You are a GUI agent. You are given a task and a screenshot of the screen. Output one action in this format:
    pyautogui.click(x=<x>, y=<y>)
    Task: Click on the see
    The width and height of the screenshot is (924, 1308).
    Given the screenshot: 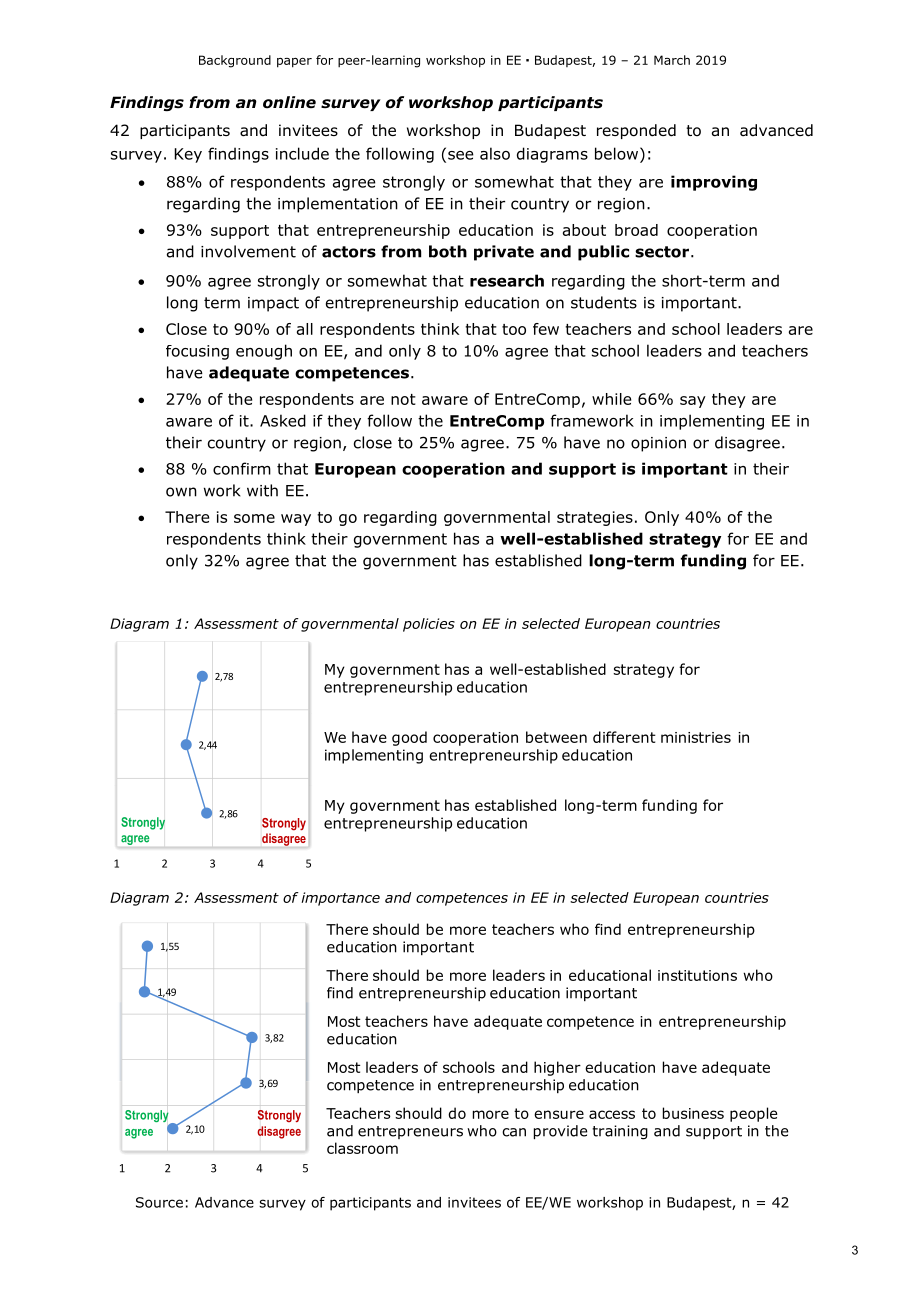 What is the action you would take?
    pyautogui.click(x=461, y=155)
